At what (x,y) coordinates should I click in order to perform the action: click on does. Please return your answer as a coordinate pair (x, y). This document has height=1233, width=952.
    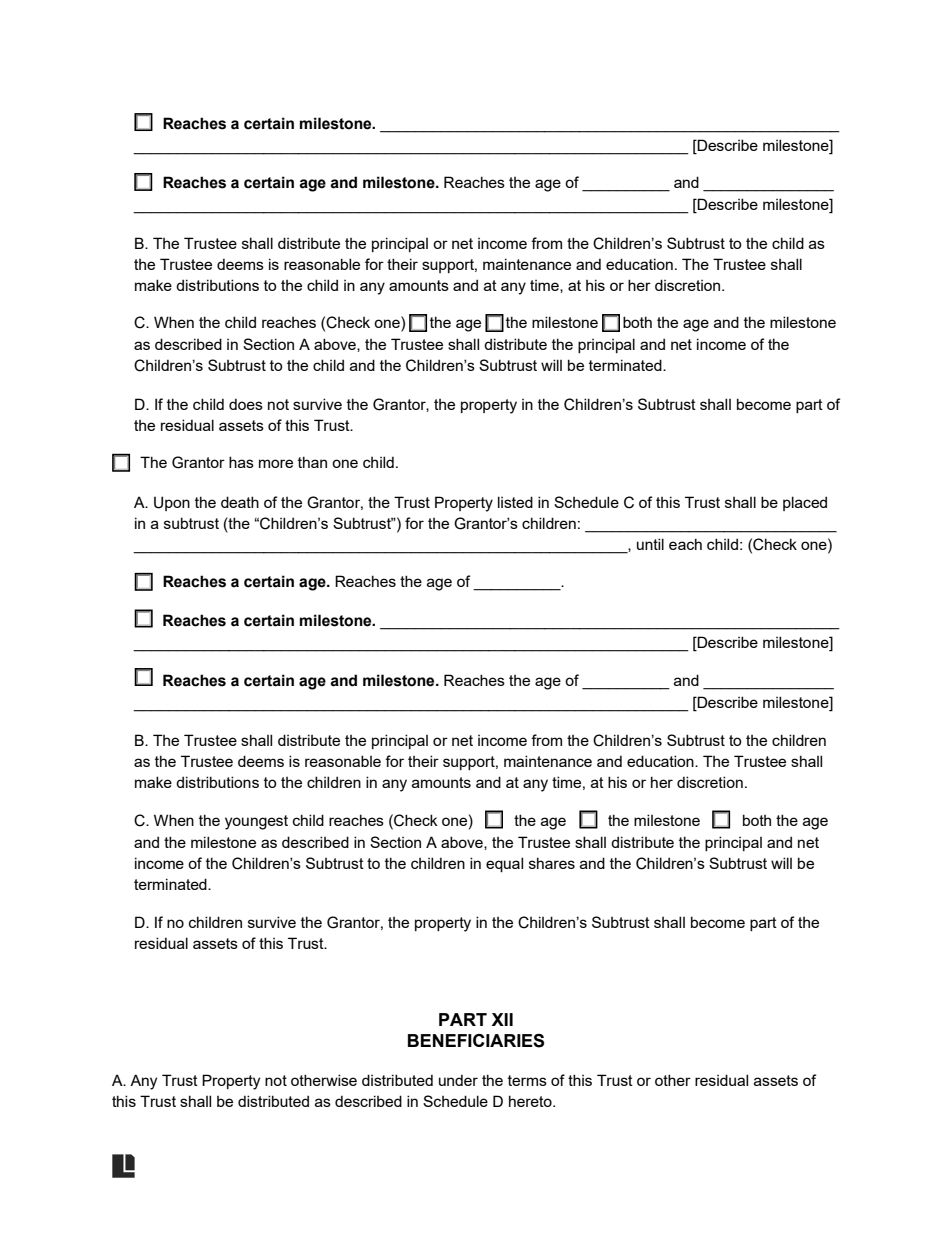
    Looking at the image, I should click on (246, 404).
